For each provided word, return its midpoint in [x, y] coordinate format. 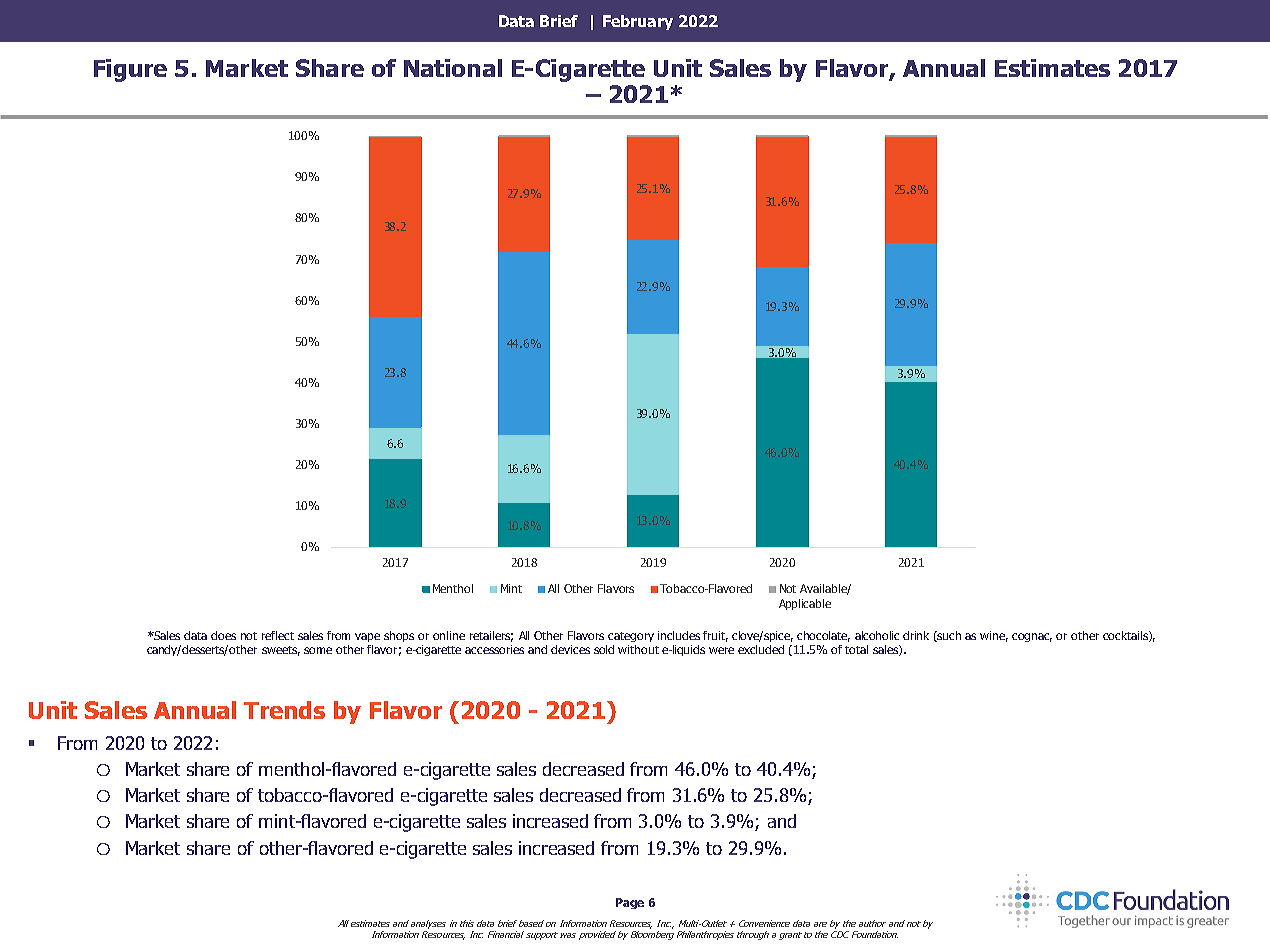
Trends [284, 710]
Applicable [805, 604]
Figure [130, 70]
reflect [278, 635]
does [223, 635]
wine [994, 636]
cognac [1032, 637]
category [631, 637]
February [638, 22]
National [453, 68]
